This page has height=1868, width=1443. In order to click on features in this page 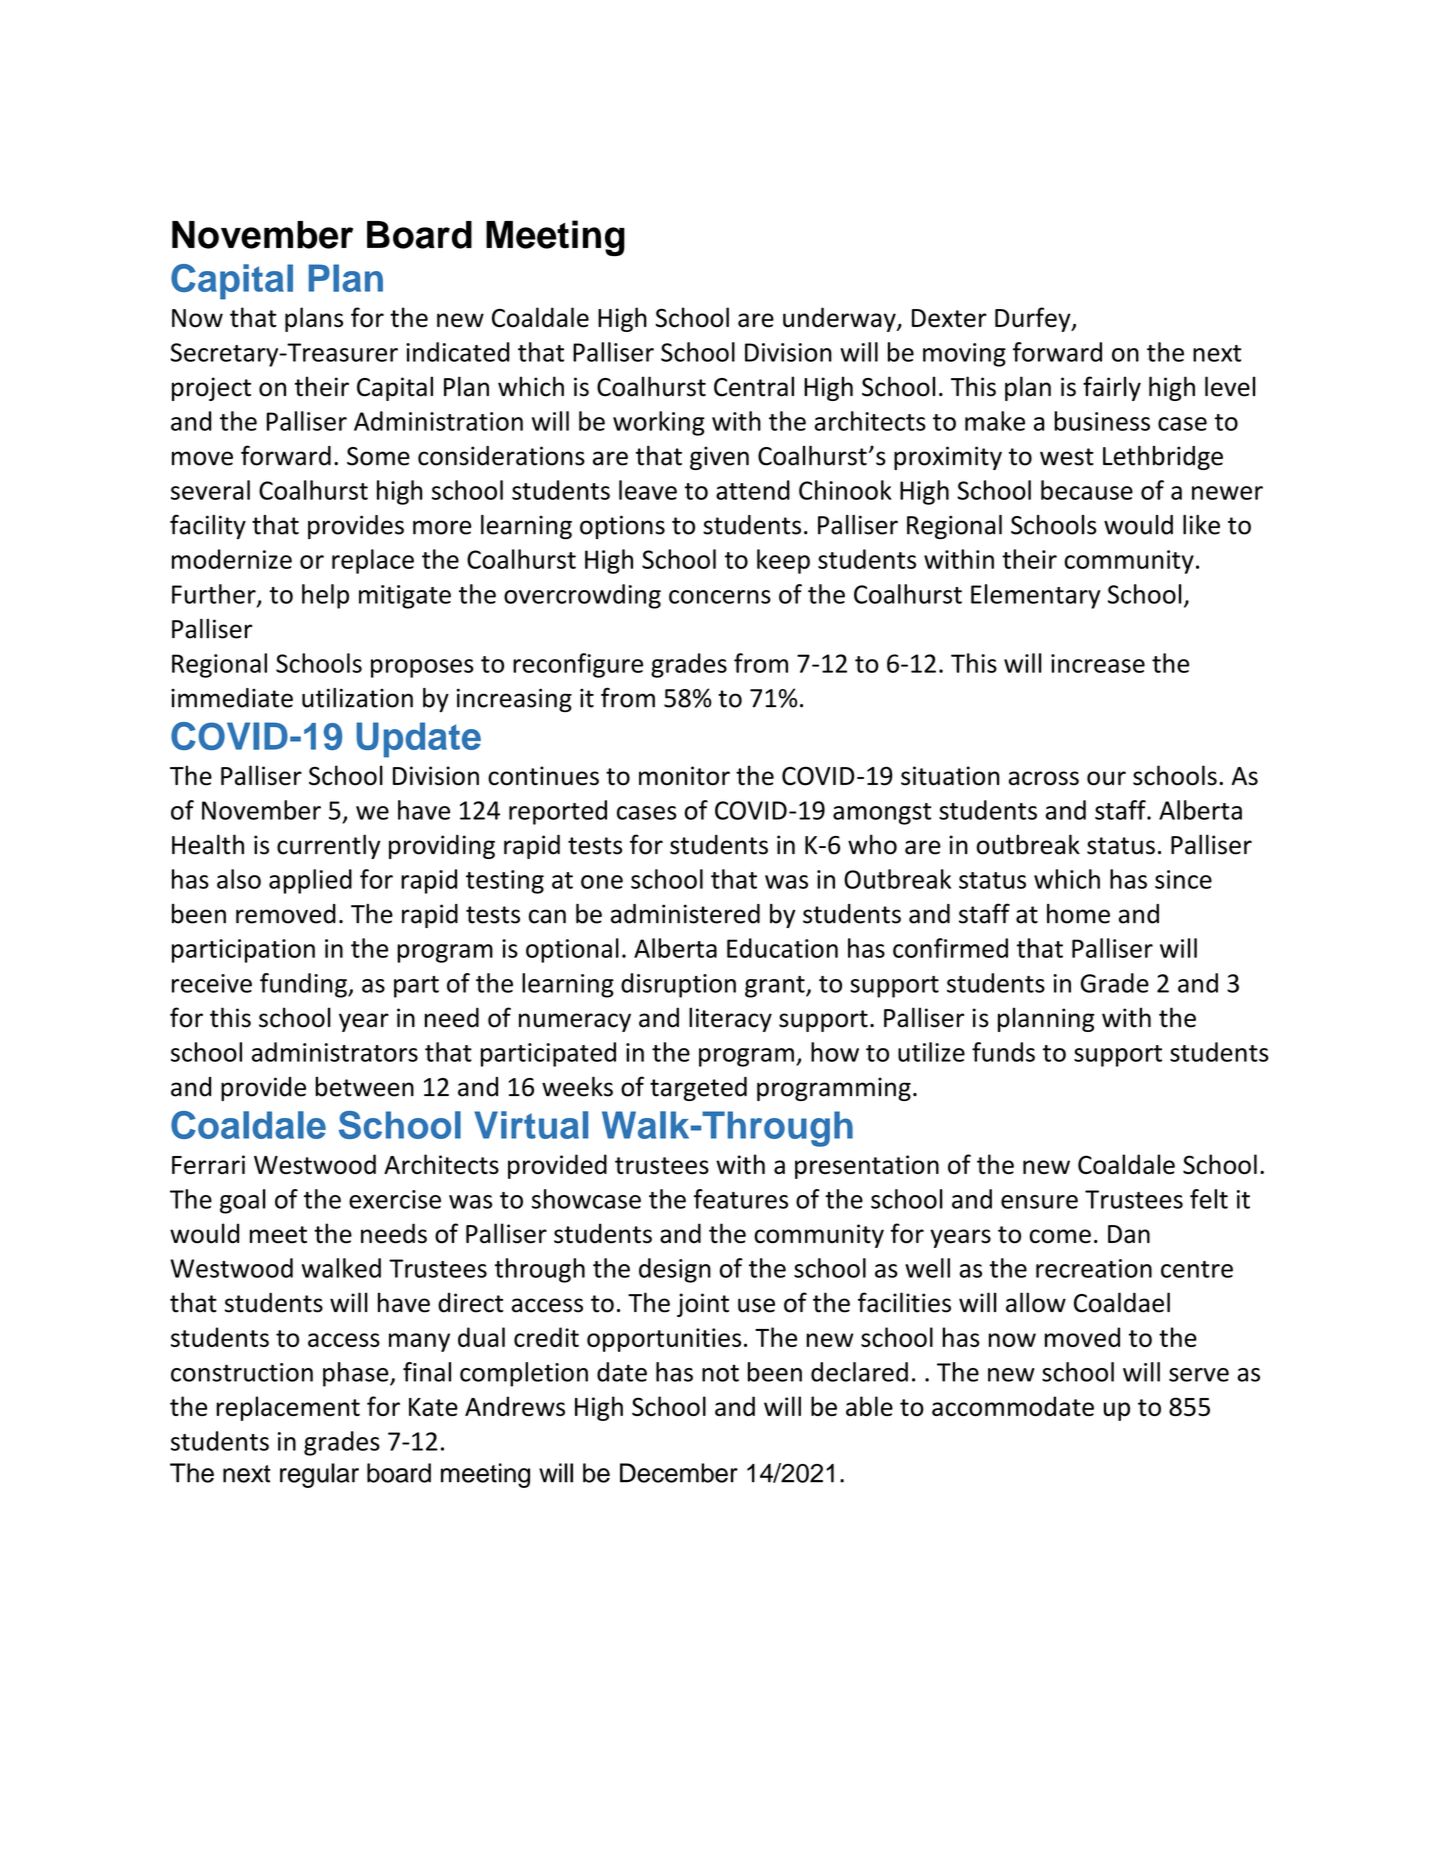, I will do `click(741, 1199)`.
